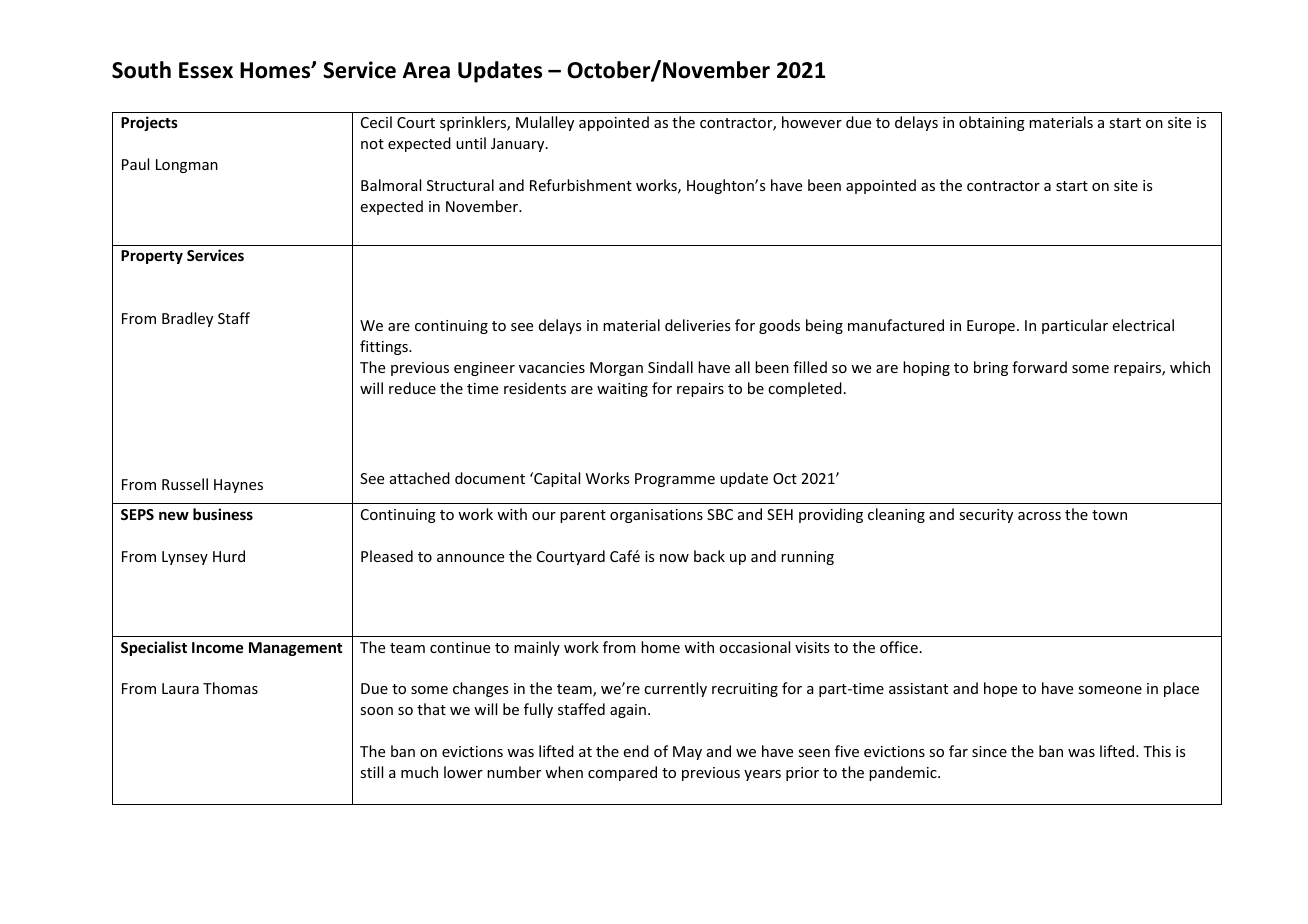  Describe the element at coordinates (1039, 367) in the page. I see `forward` at that location.
